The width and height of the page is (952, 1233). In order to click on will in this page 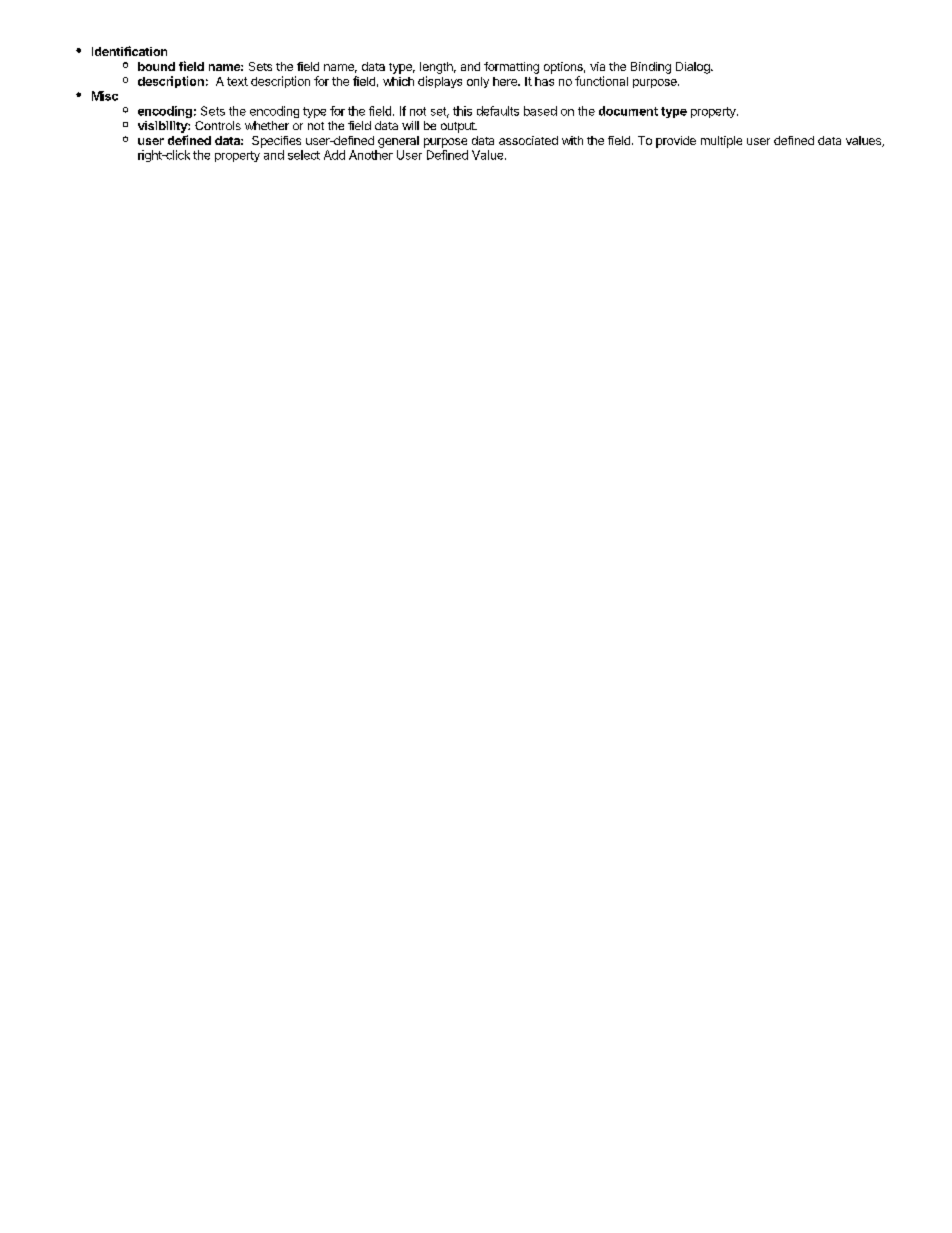, I will do `click(410, 125)`.
